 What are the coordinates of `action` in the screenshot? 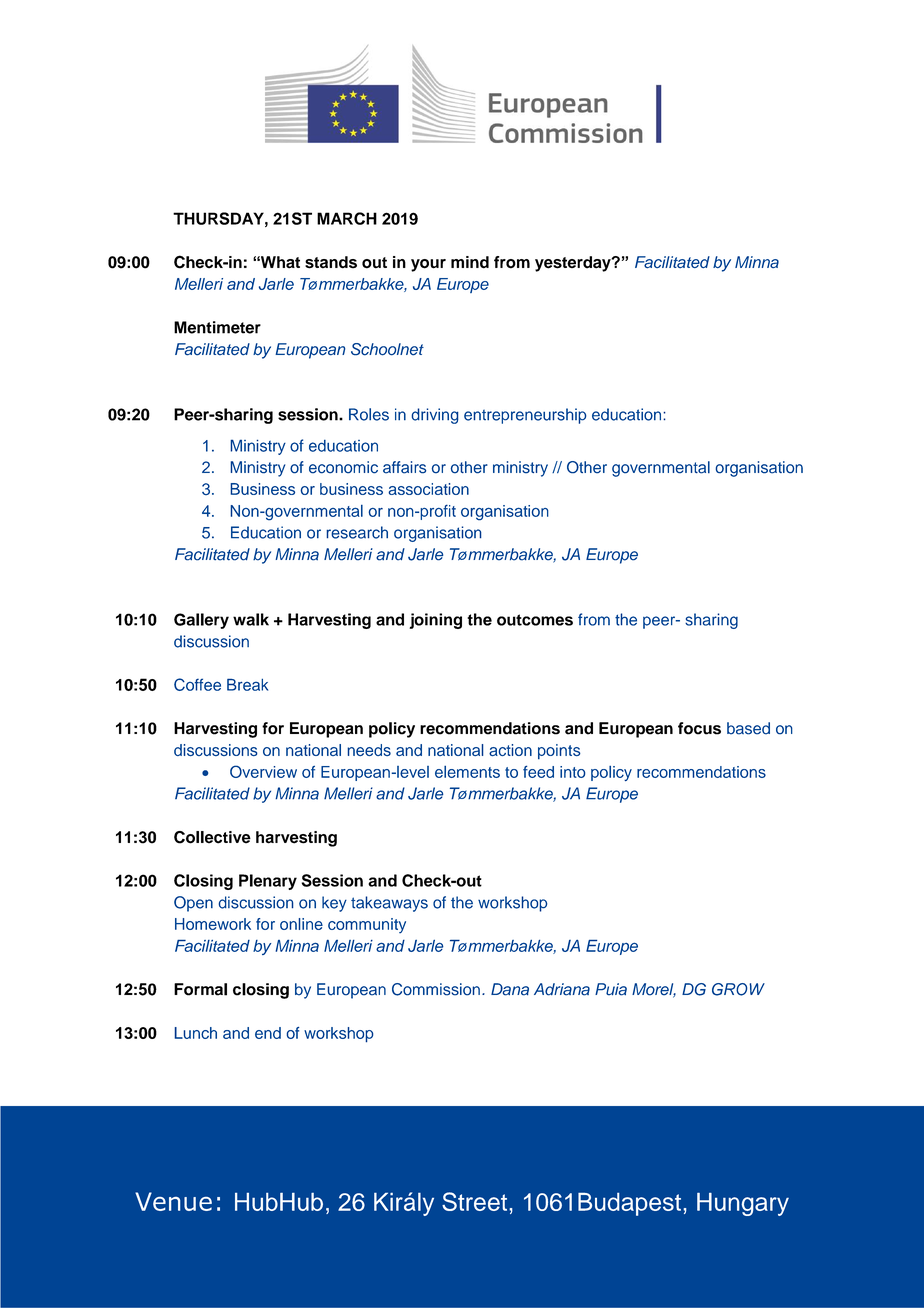 It's located at (510, 750).
